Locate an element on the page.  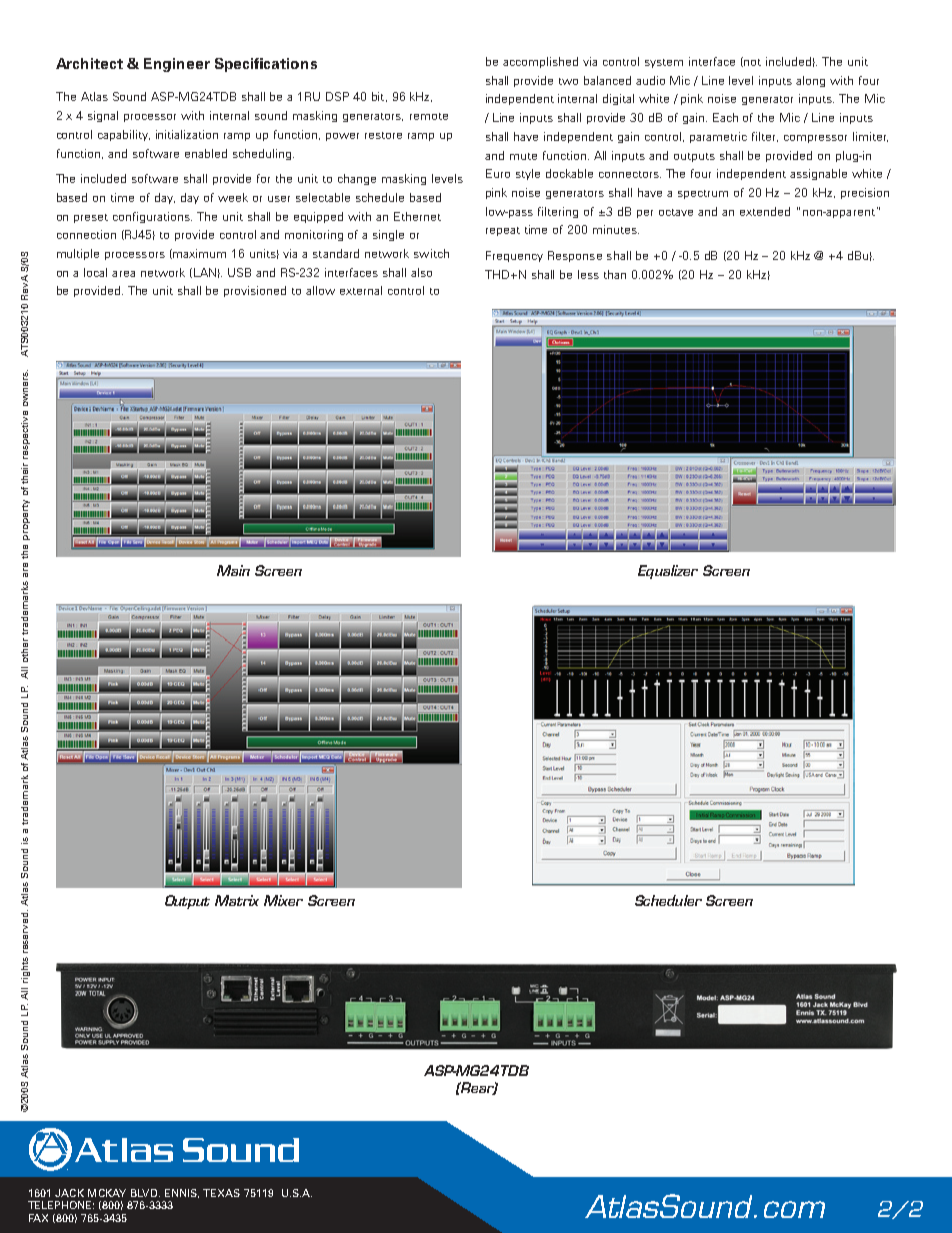
along is located at coordinates (810, 81).
